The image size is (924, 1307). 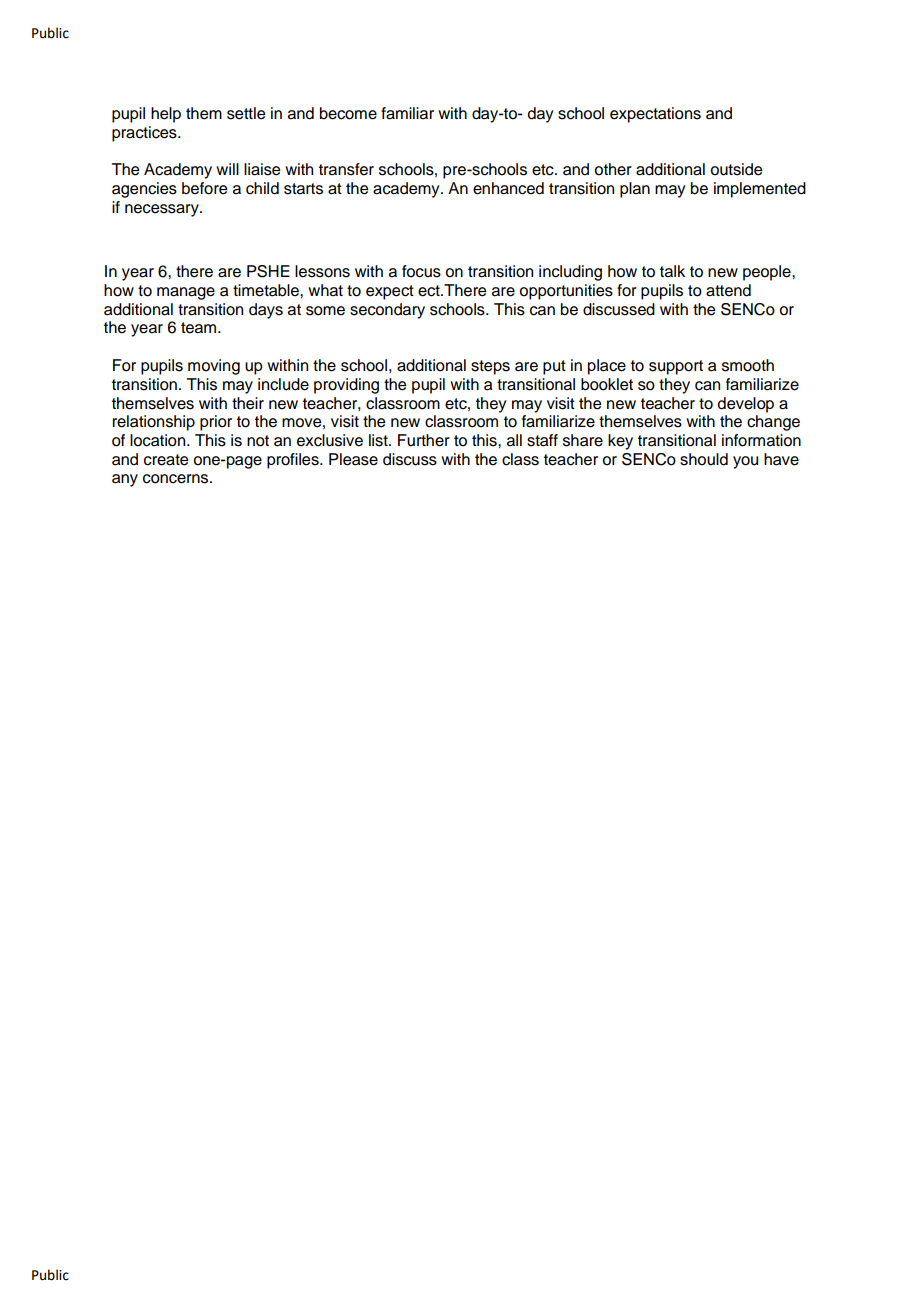 What do you see at coordinates (166, 115) in the document?
I see `help` at bounding box center [166, 115].
